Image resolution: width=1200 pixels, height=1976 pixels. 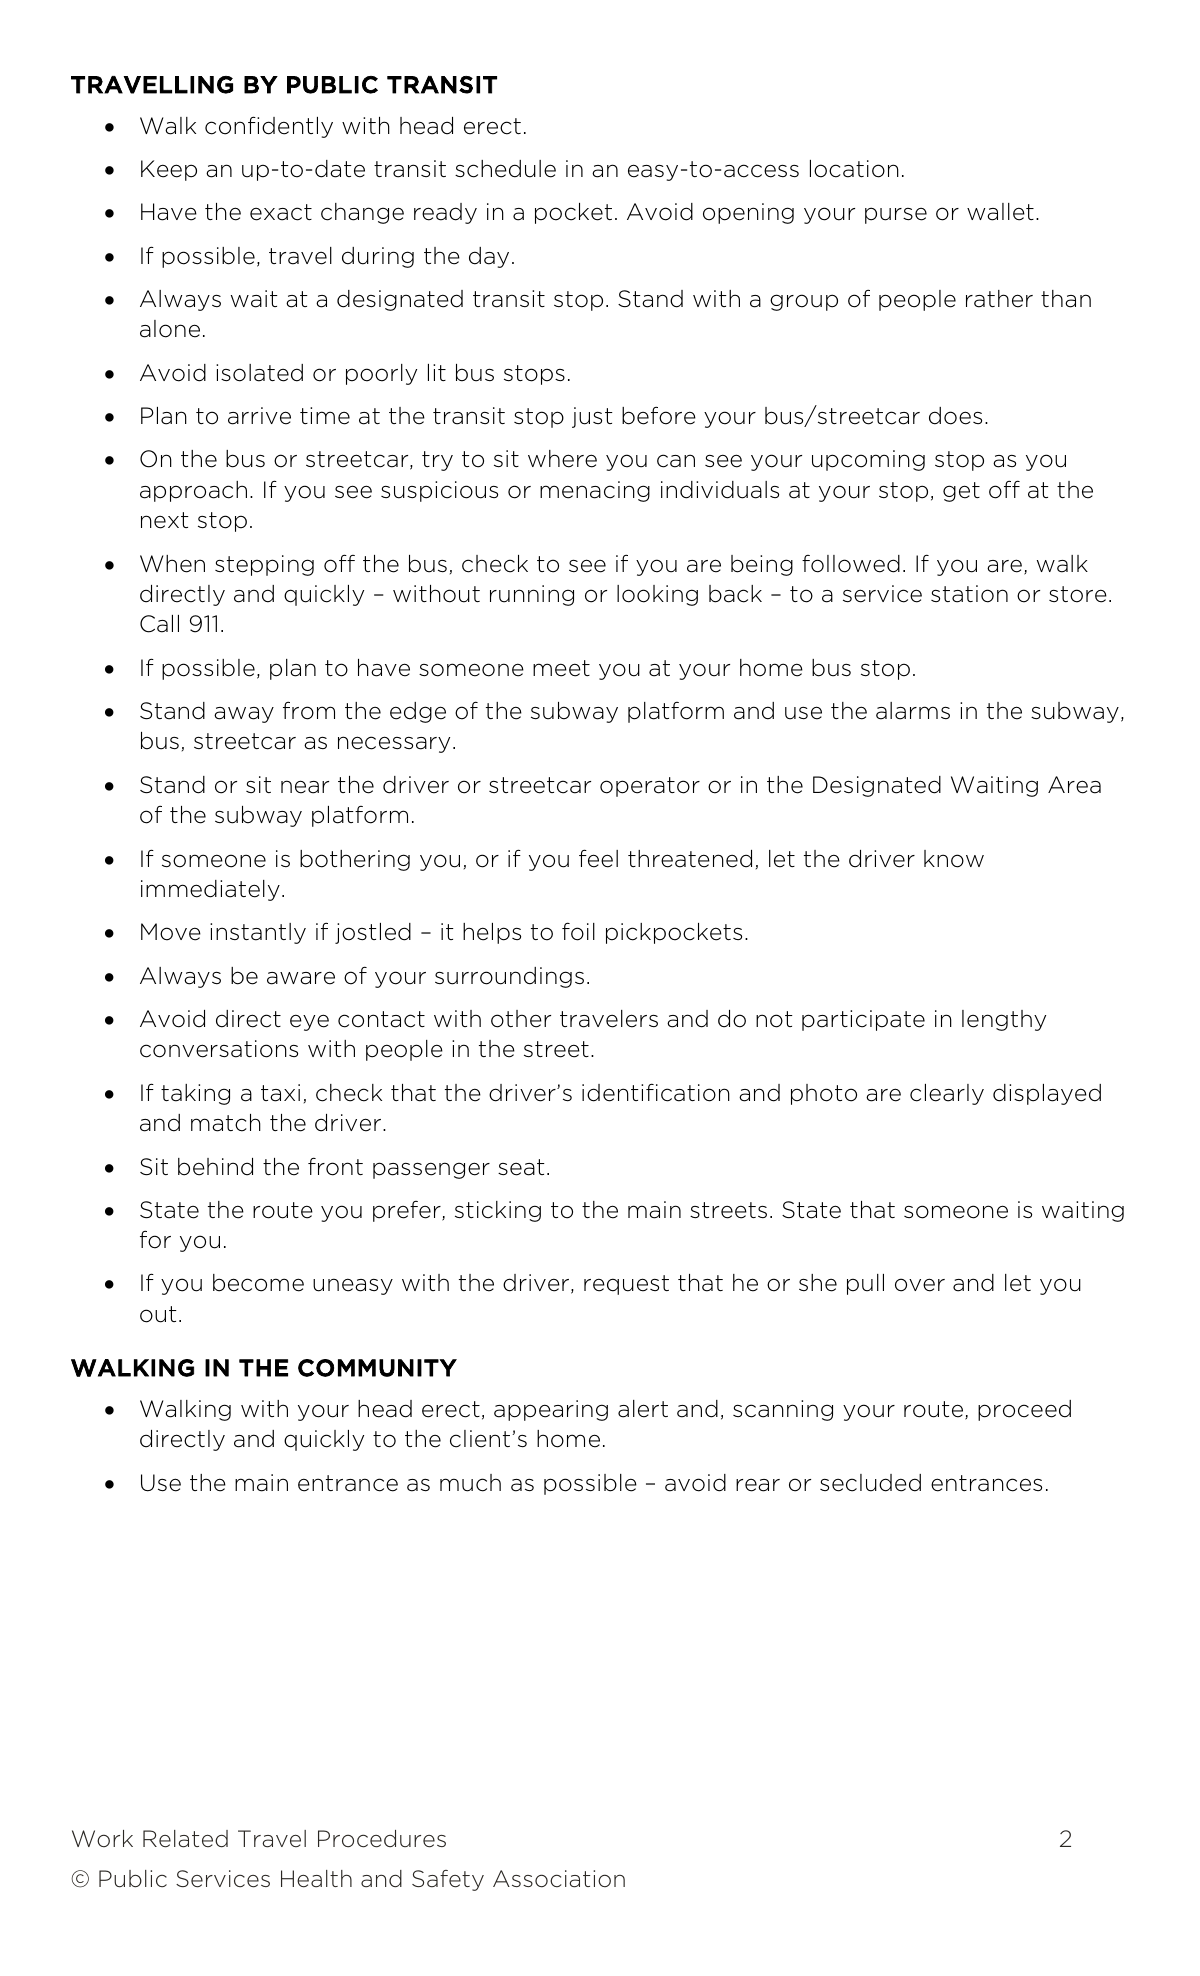 What do you see at coordinates (1004, 1020) in the page?
I see `lengthy` at bounding box center [1004, 1020].
